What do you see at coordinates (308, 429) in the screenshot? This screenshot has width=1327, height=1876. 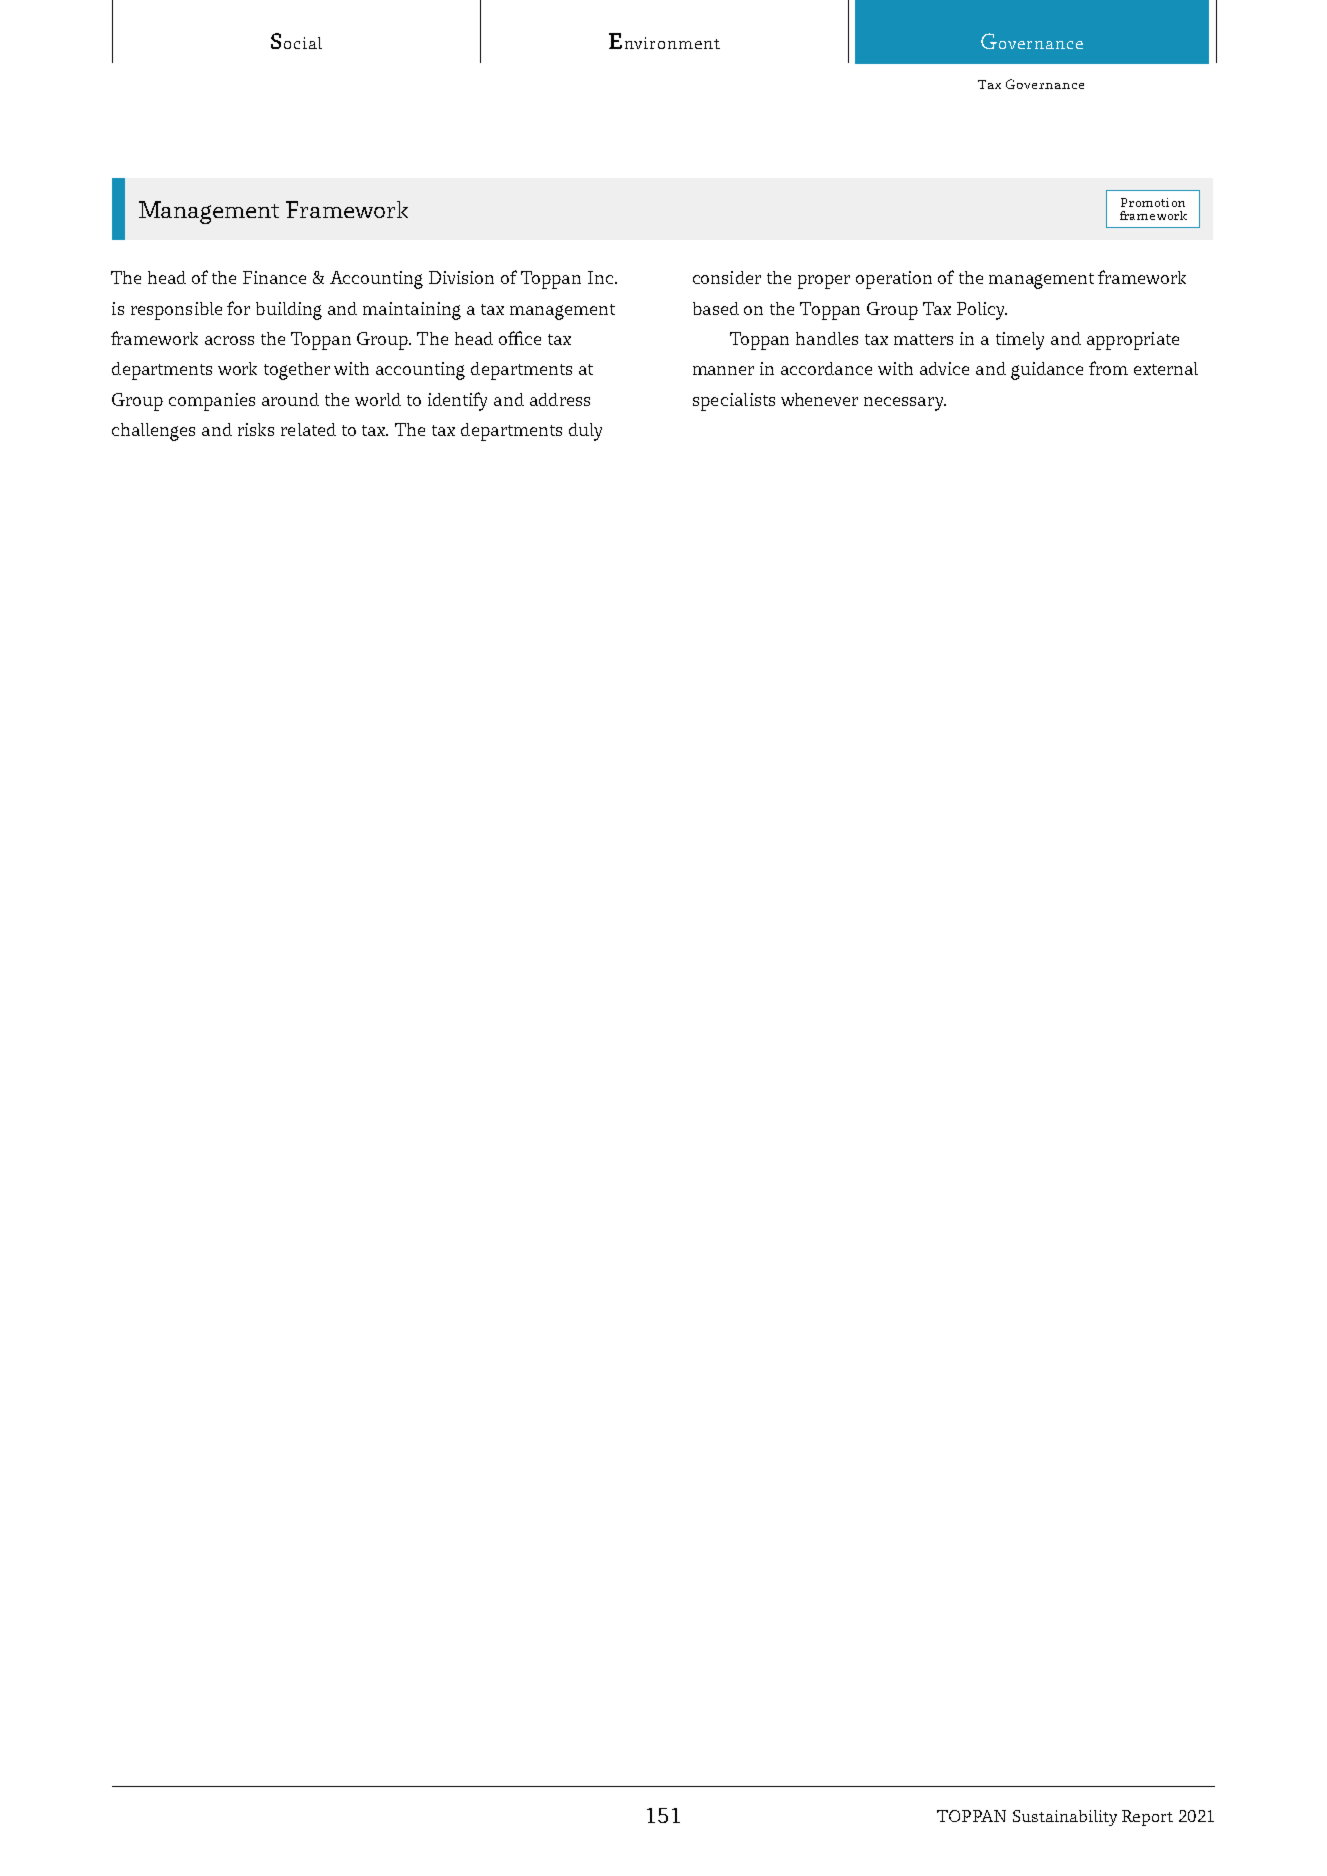 I see `related` at bounding box center [308, 429].
